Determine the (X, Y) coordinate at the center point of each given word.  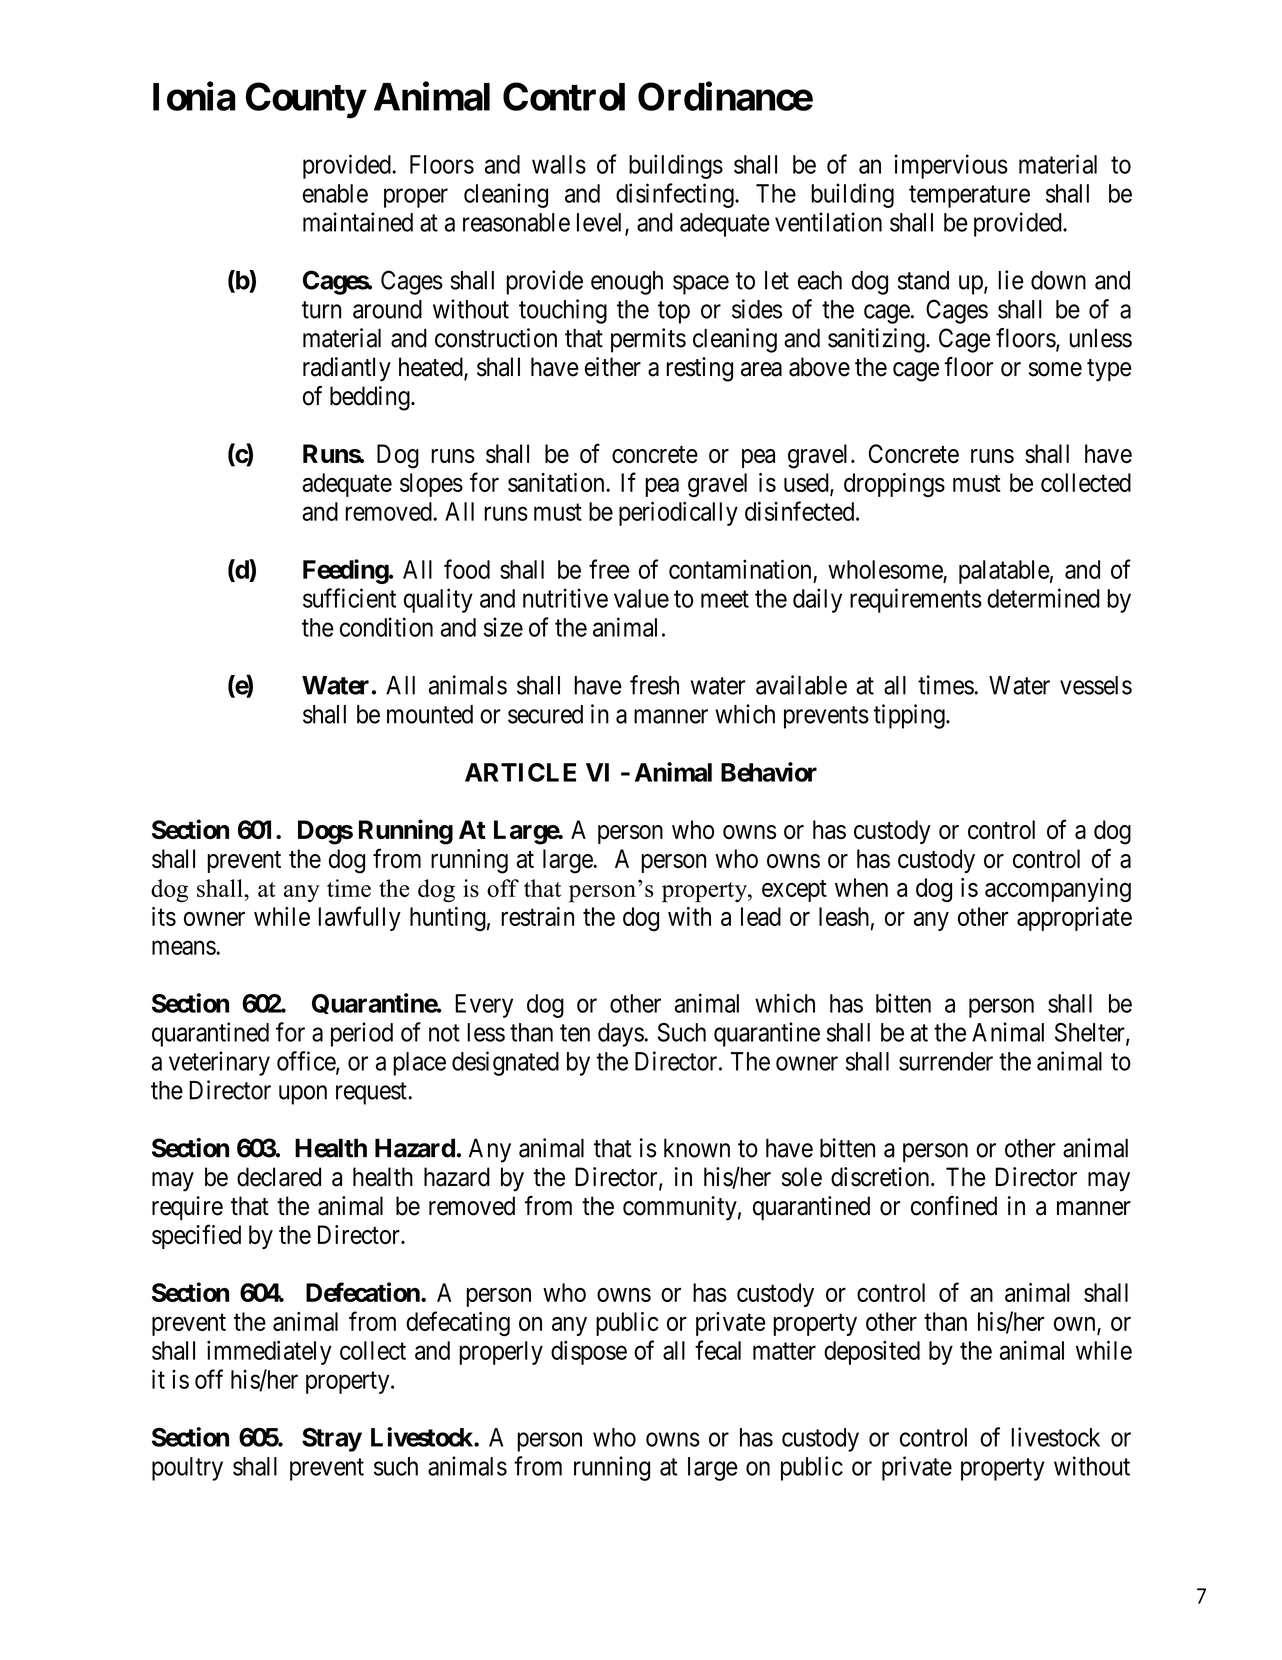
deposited (872, 1352)
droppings (894, 485)
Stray (332, 1440)
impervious (951, 166)
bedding (371, 398)
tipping (910, 716)
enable (335, 193)
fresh (654, 685)
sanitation (557, 482)
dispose (589, 1352)
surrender (946, 1061)
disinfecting (676, 195)
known (697, 1148)
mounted (430, 714)
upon (303, 1095)
